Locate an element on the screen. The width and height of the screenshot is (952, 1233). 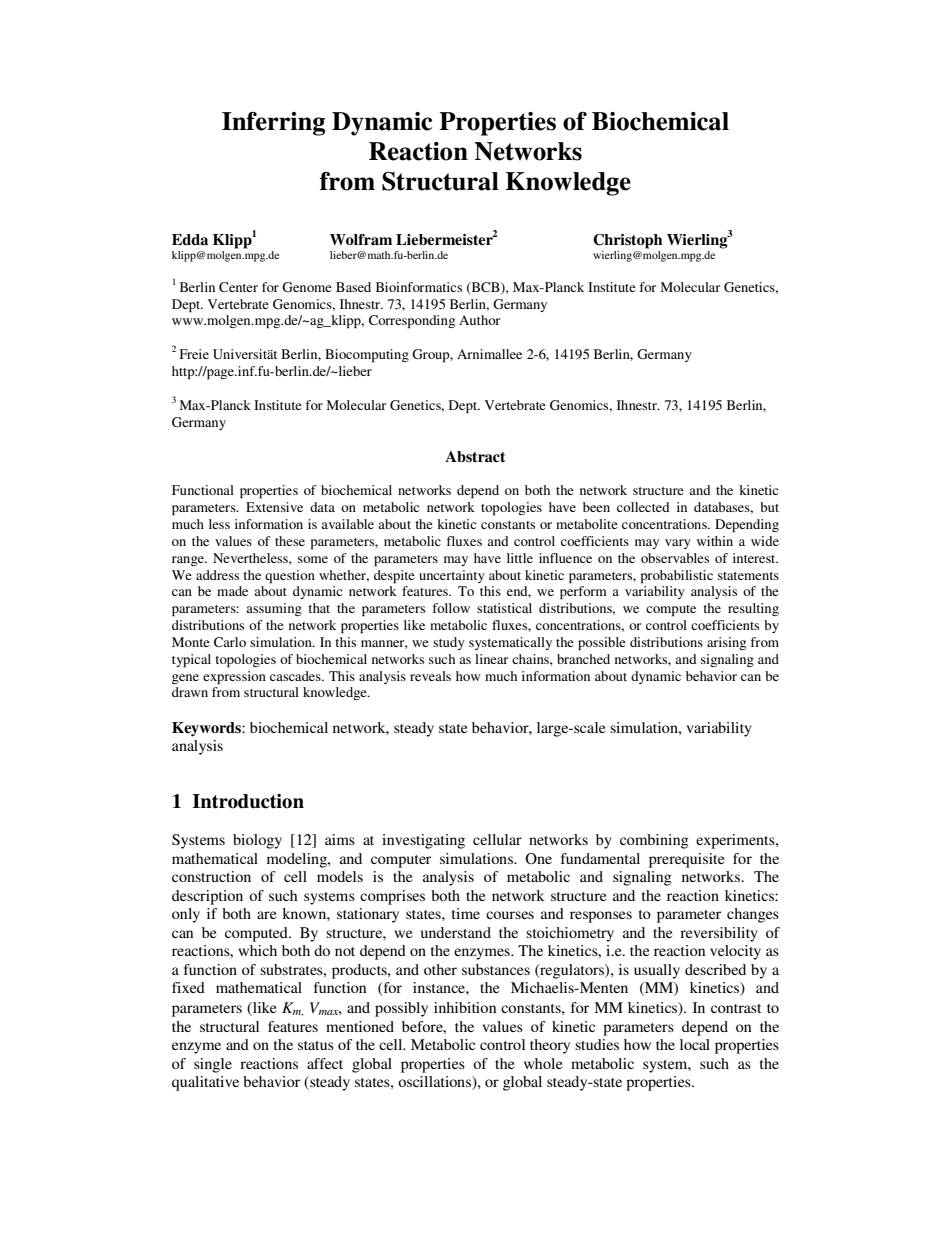
Wolfram is located at coordinates (361, 239).
